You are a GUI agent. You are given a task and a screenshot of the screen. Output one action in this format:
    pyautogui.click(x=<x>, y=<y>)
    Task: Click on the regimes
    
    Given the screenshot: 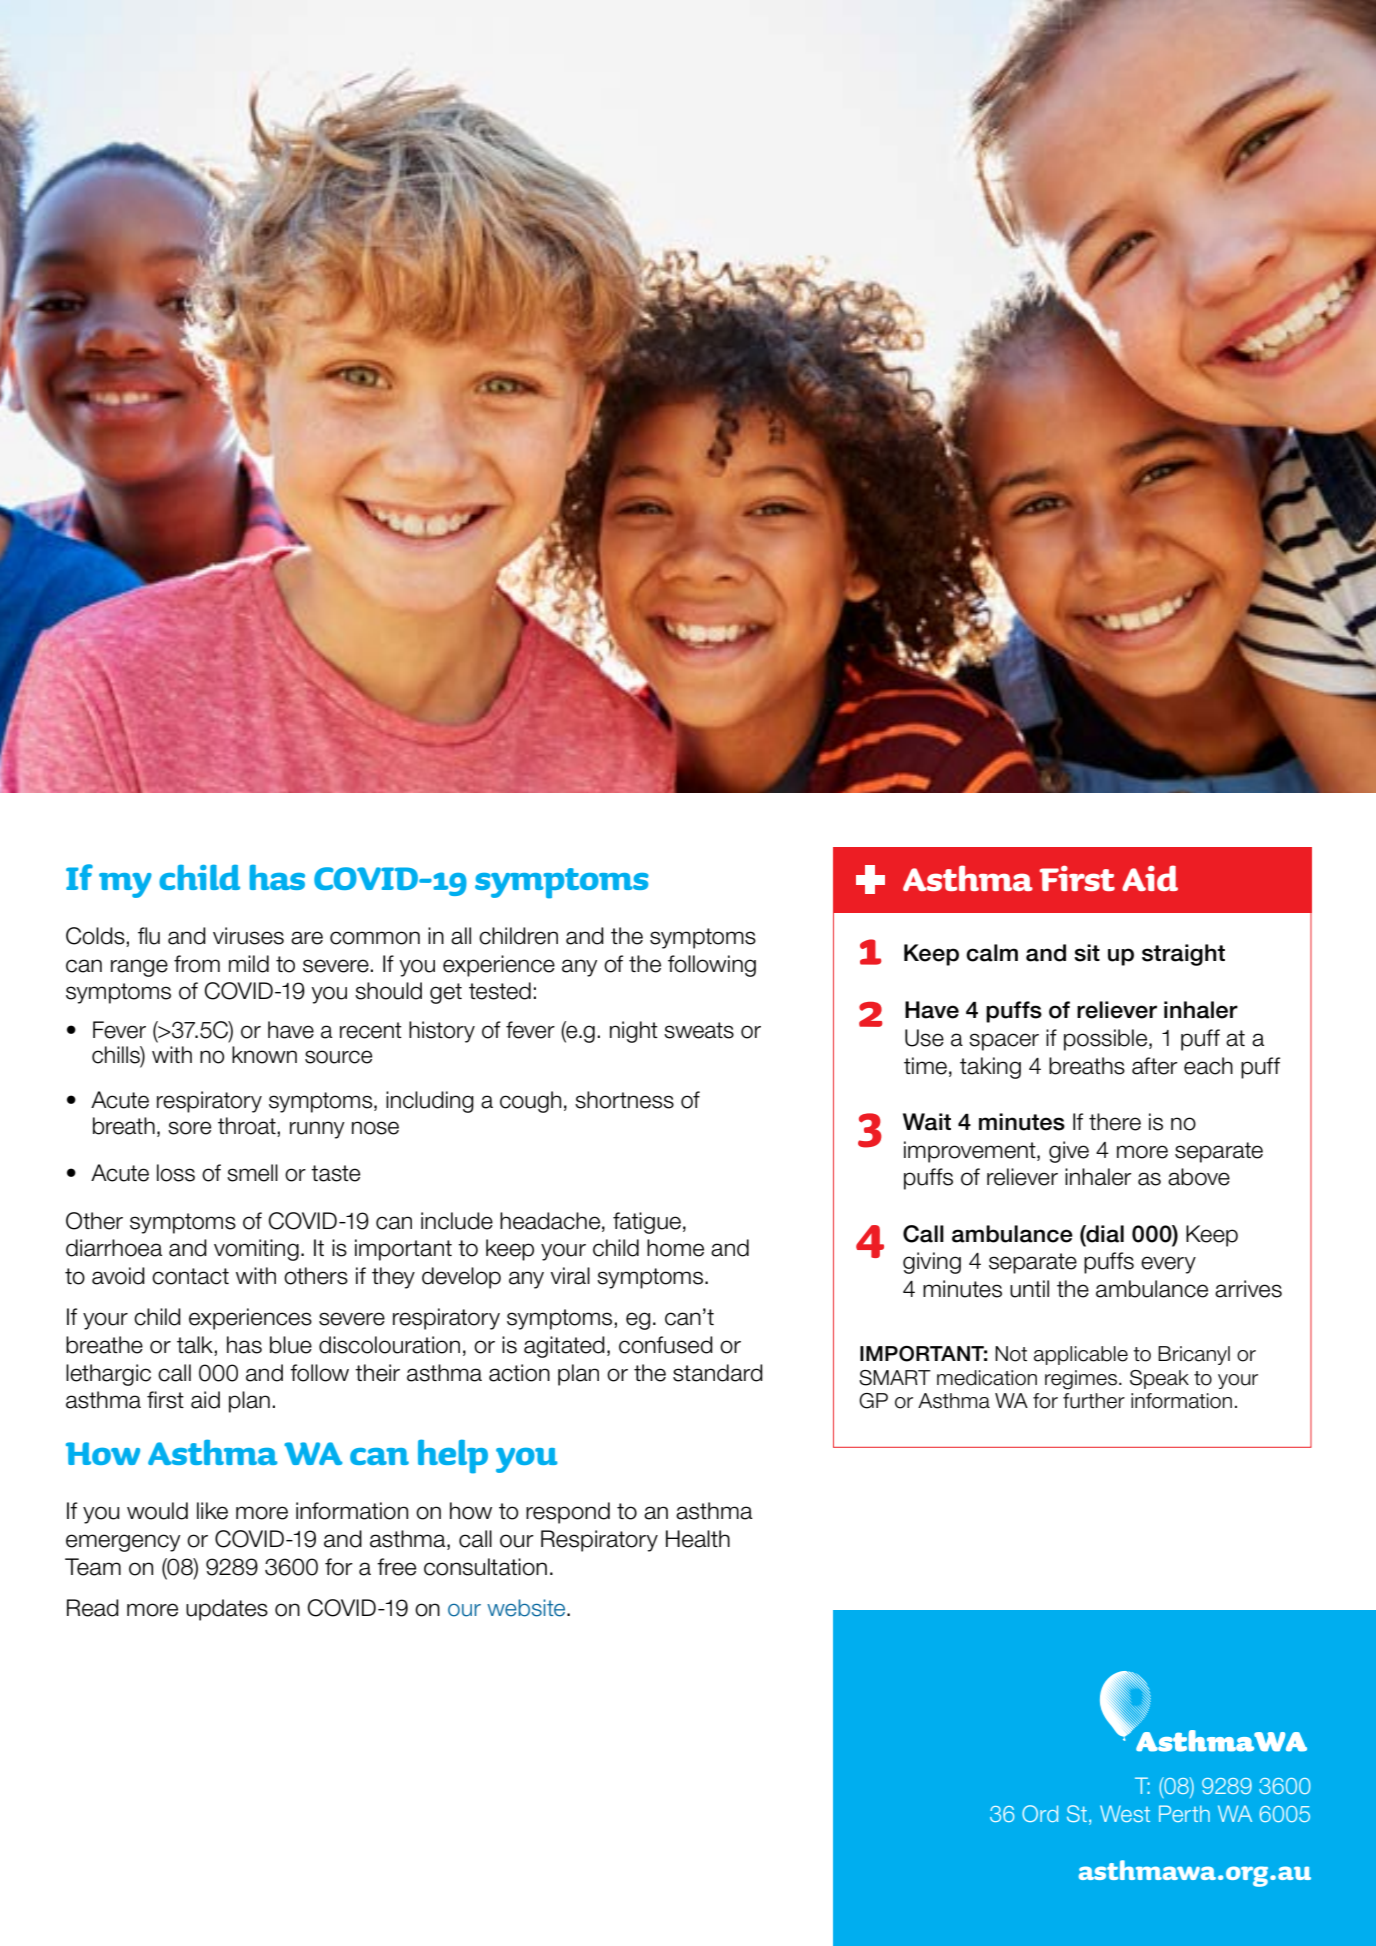 What is the action you would take?
    pyautogui.click(x=1082, y=1380)
